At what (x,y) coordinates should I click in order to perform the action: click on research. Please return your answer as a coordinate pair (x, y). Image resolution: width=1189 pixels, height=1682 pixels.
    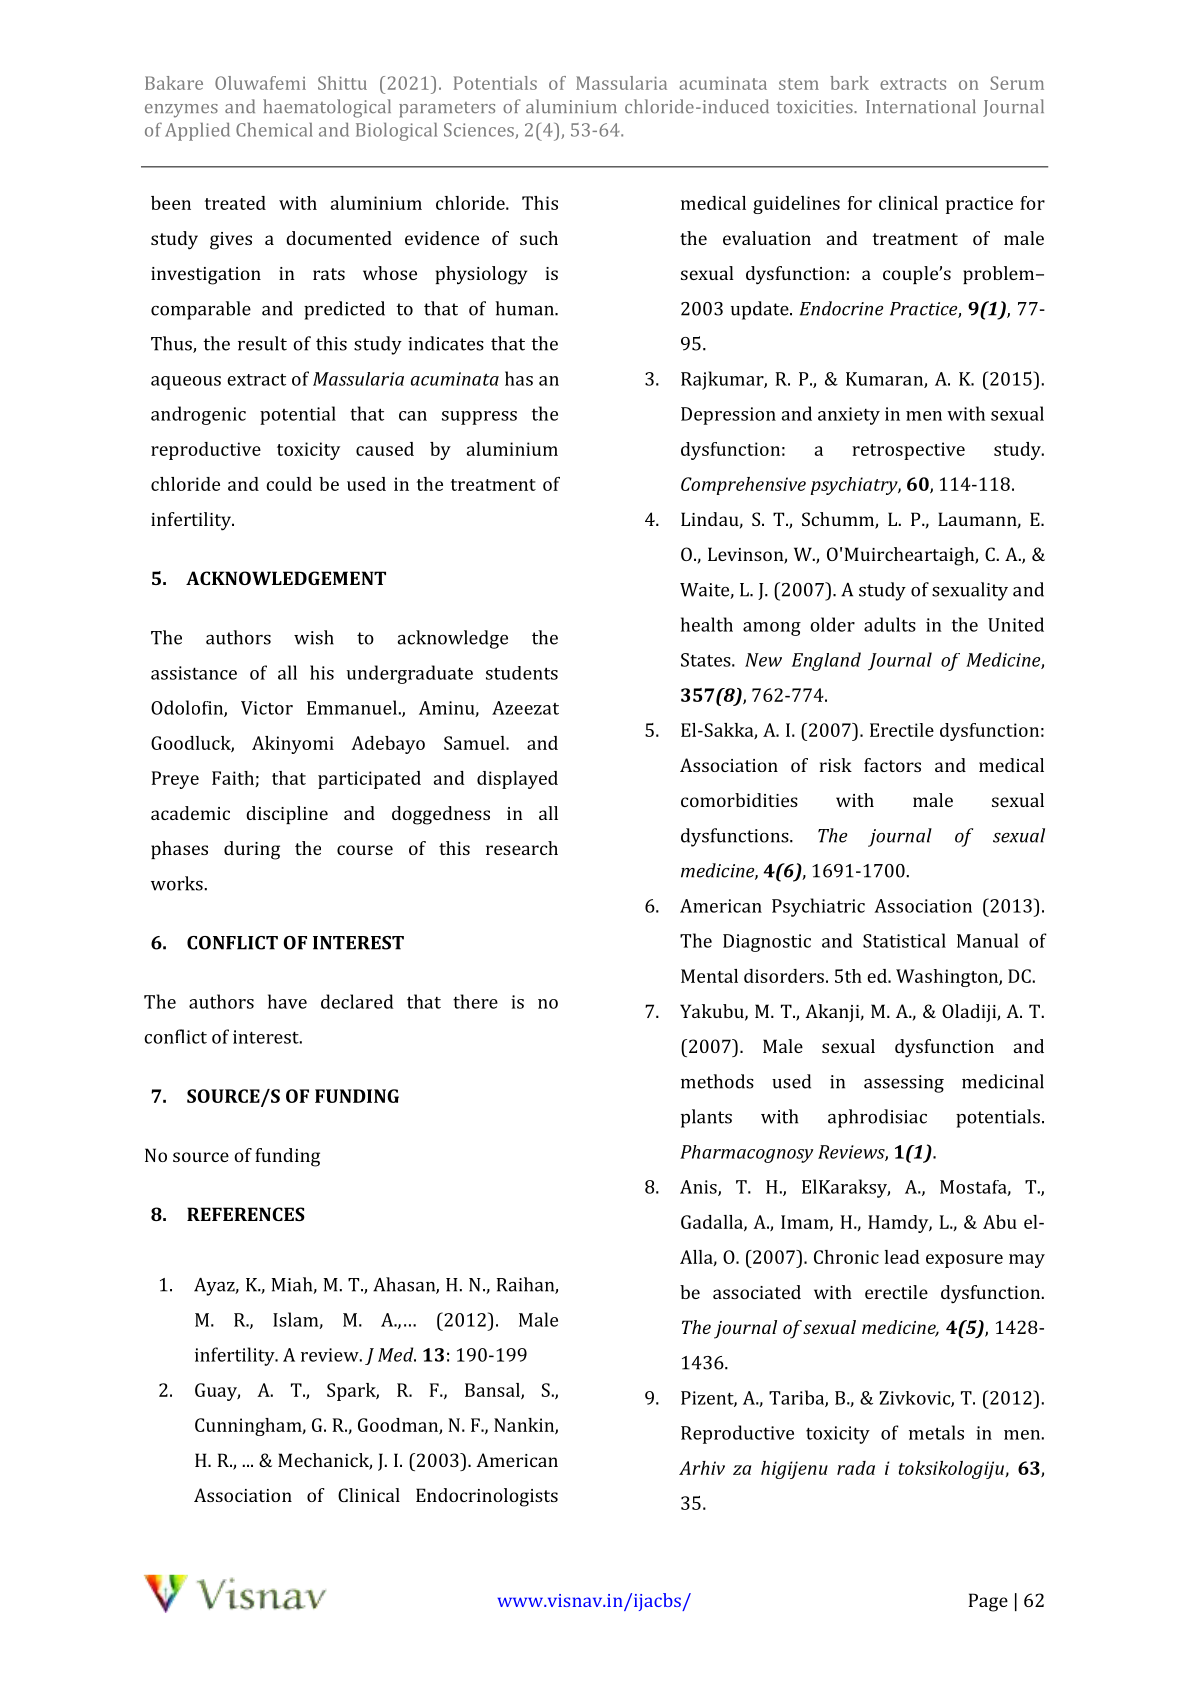
    Looking at the image, I should click on (522, 848).
